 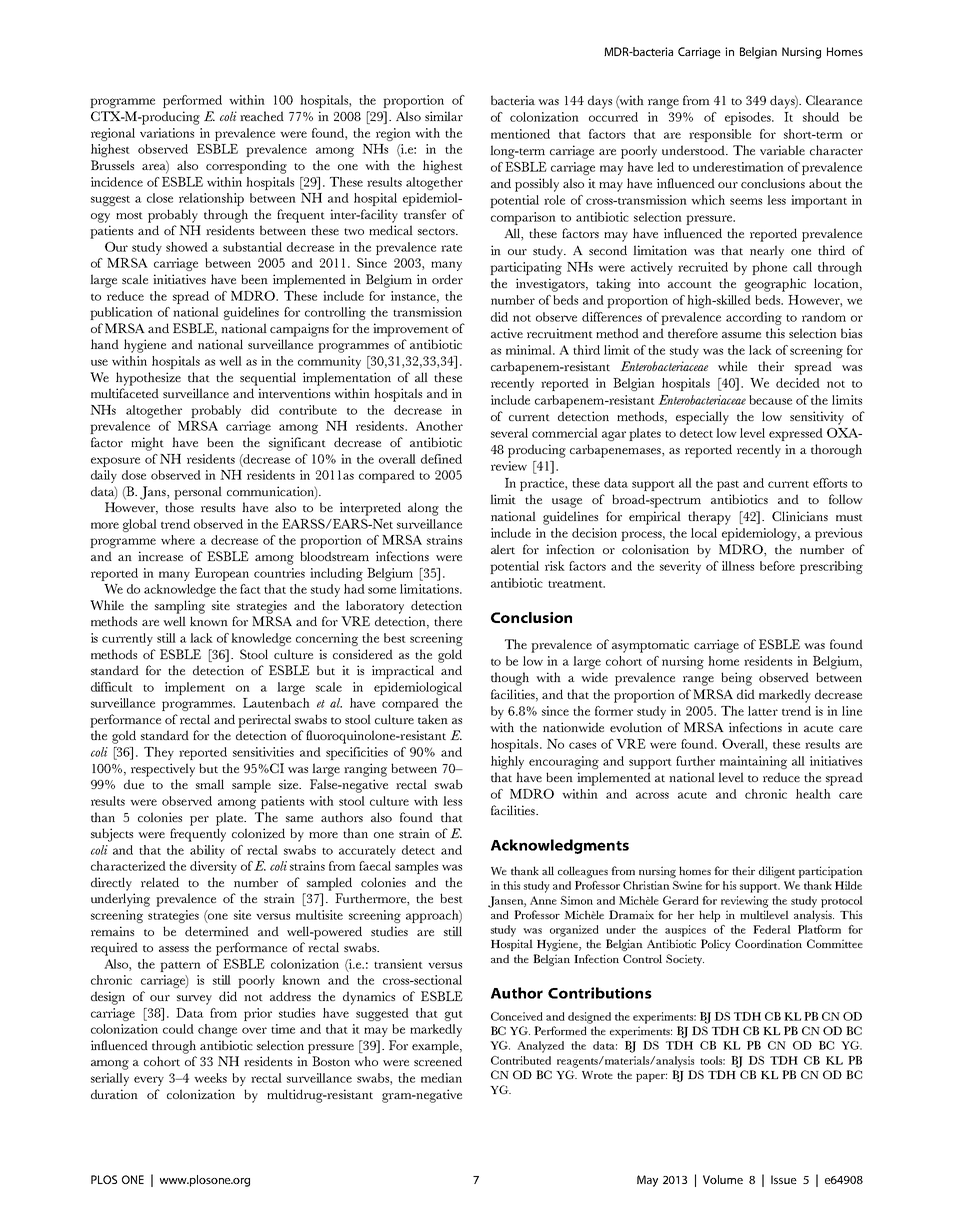 What do you see at coordinates (510, 679) in the image?
I see `though` at bounding box center [510, 679].
